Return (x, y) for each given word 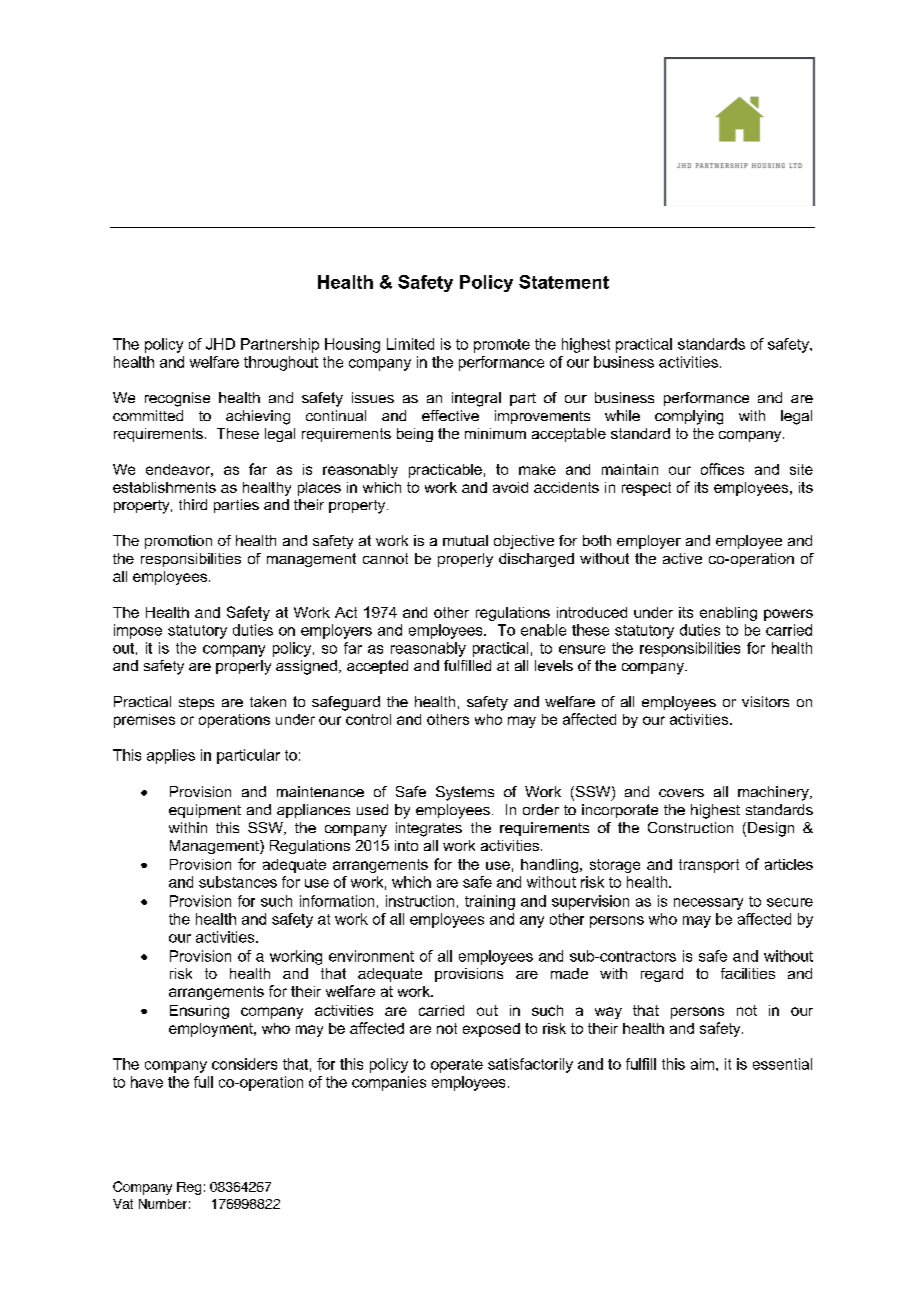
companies (389, 1083)
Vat (123, 1204)
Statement (564, 282)
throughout (281, 363)
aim (704, 1064)
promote (502, 346)
